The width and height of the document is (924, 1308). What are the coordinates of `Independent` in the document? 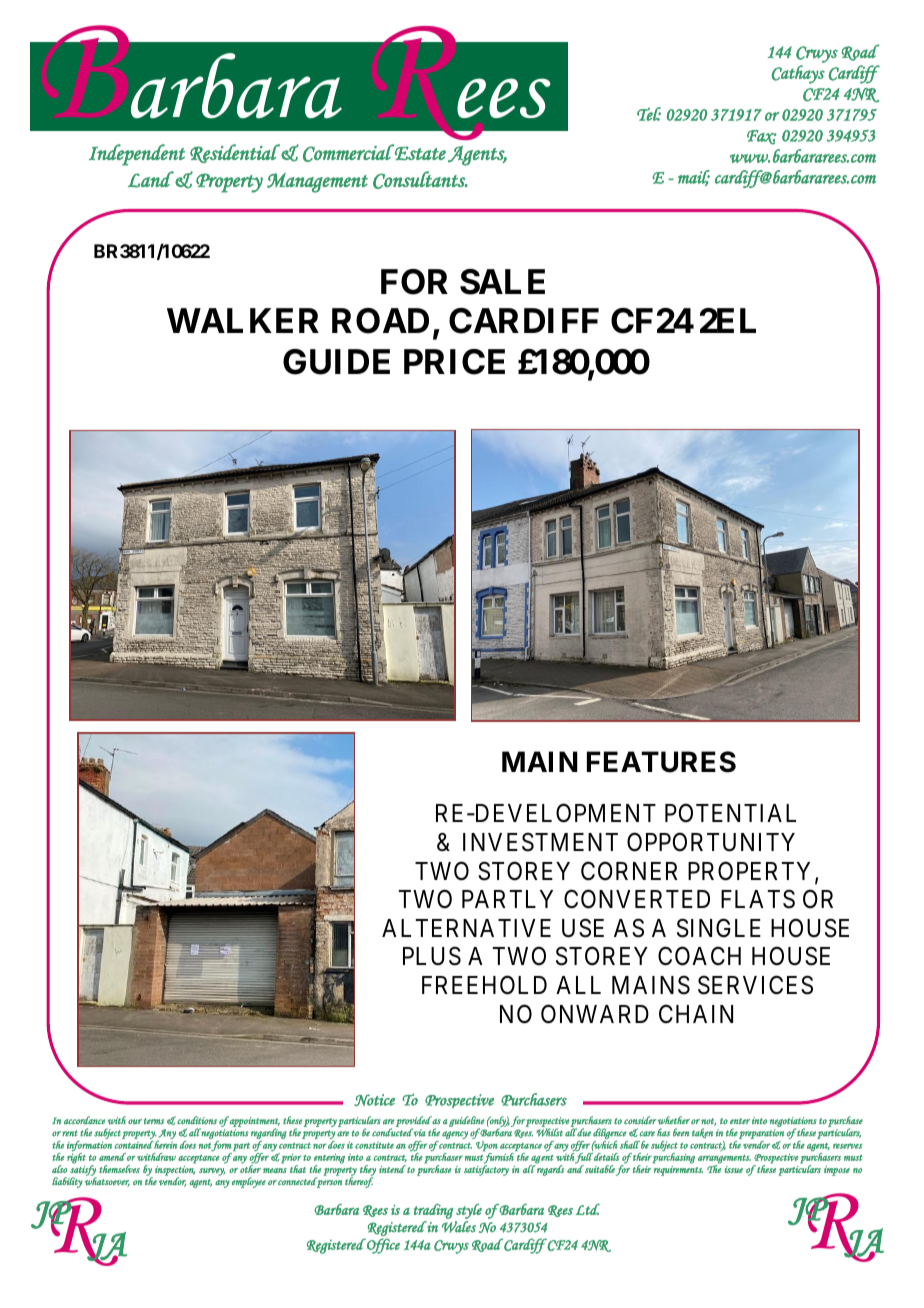 It's located at (137, 155).
